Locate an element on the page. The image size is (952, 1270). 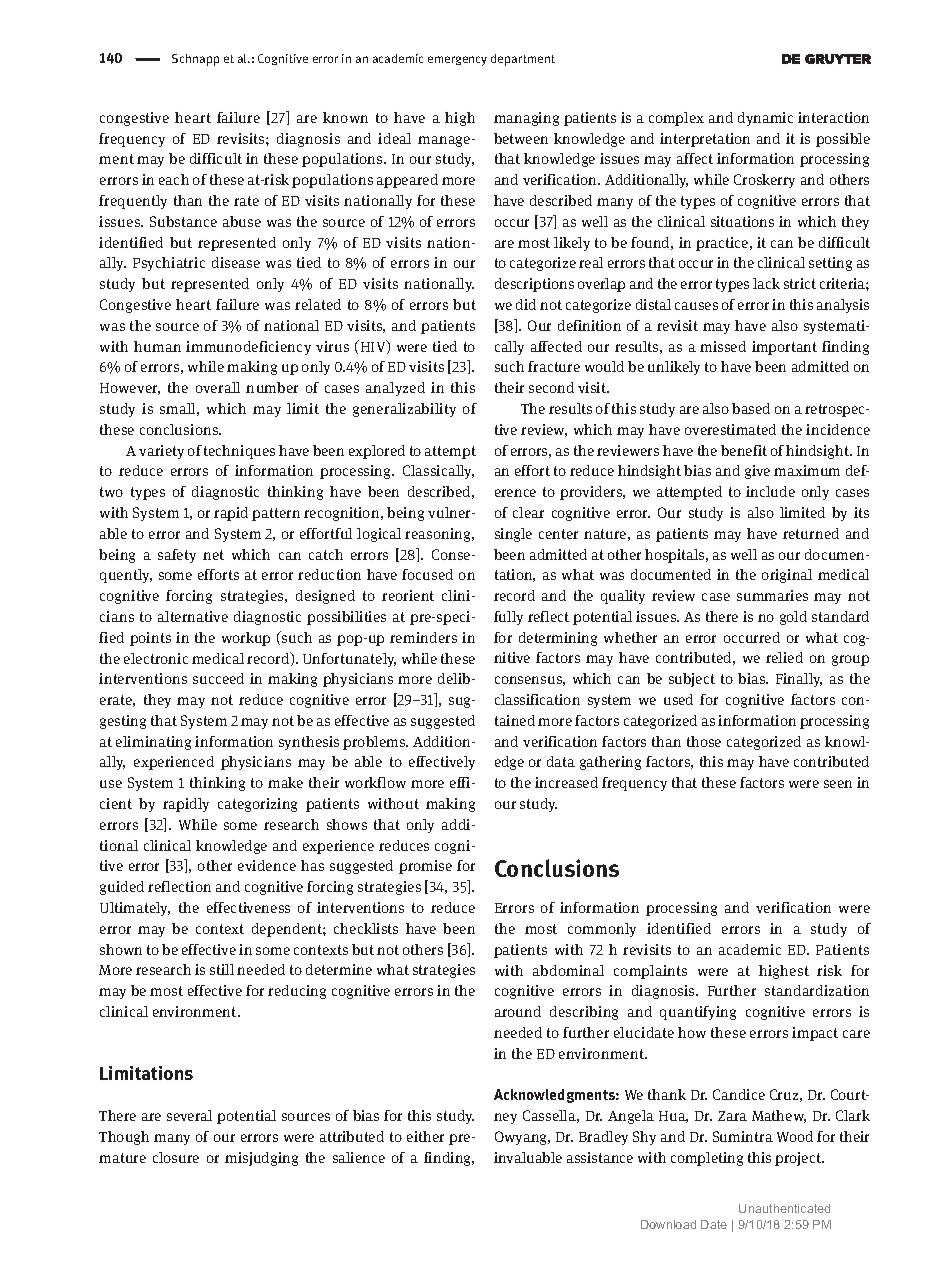
techniques is located at coordinates (239, 452).
